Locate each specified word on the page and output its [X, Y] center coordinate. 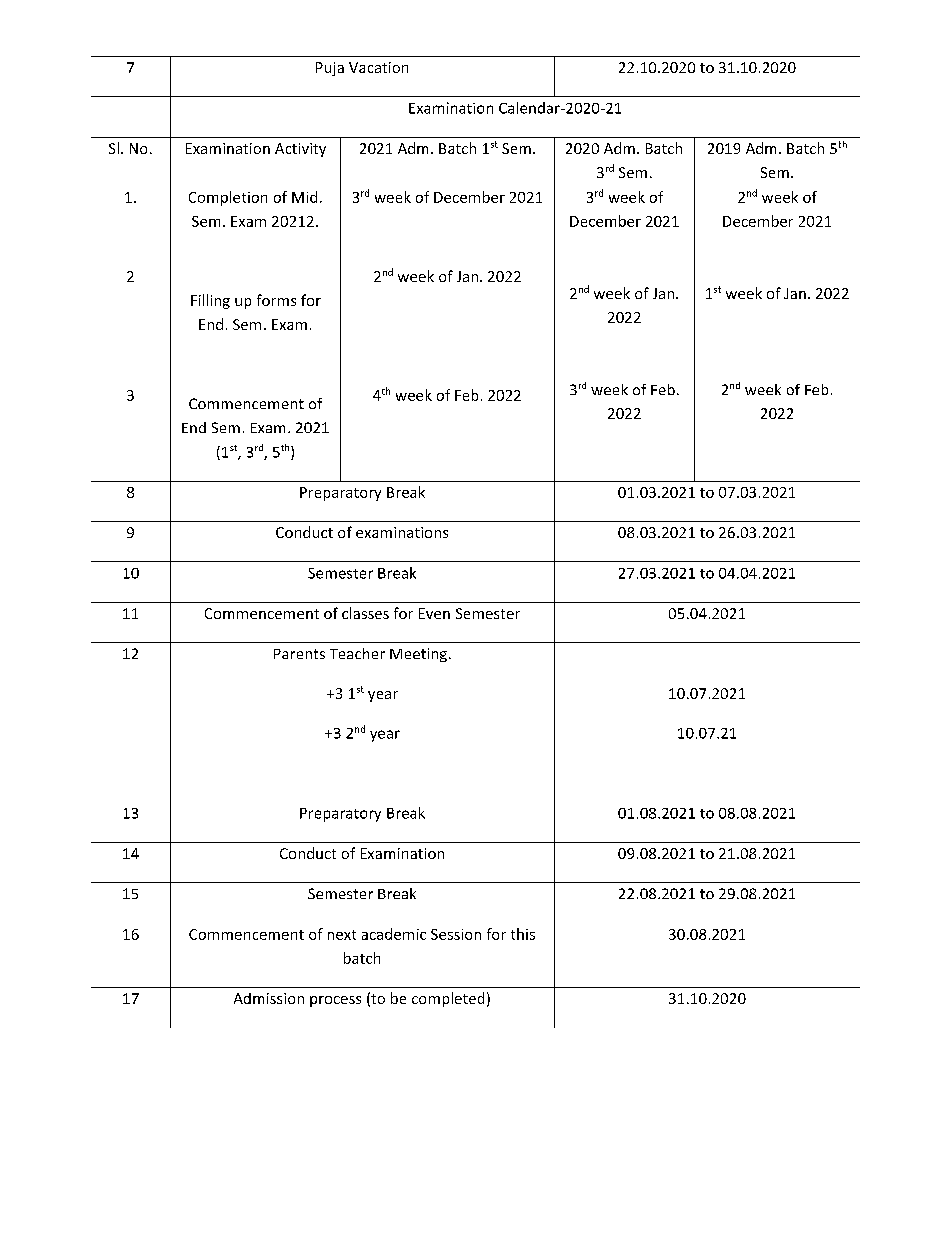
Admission [269, 998]
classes [365, 613]
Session [456, 934]
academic [394, 934]
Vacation [378, 67]
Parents [299, 654]
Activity [300, 150]
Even [434, 613]
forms [276, 300]
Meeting [418, 655]
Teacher [357, 653]
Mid [304, 197]
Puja [330, 69]
